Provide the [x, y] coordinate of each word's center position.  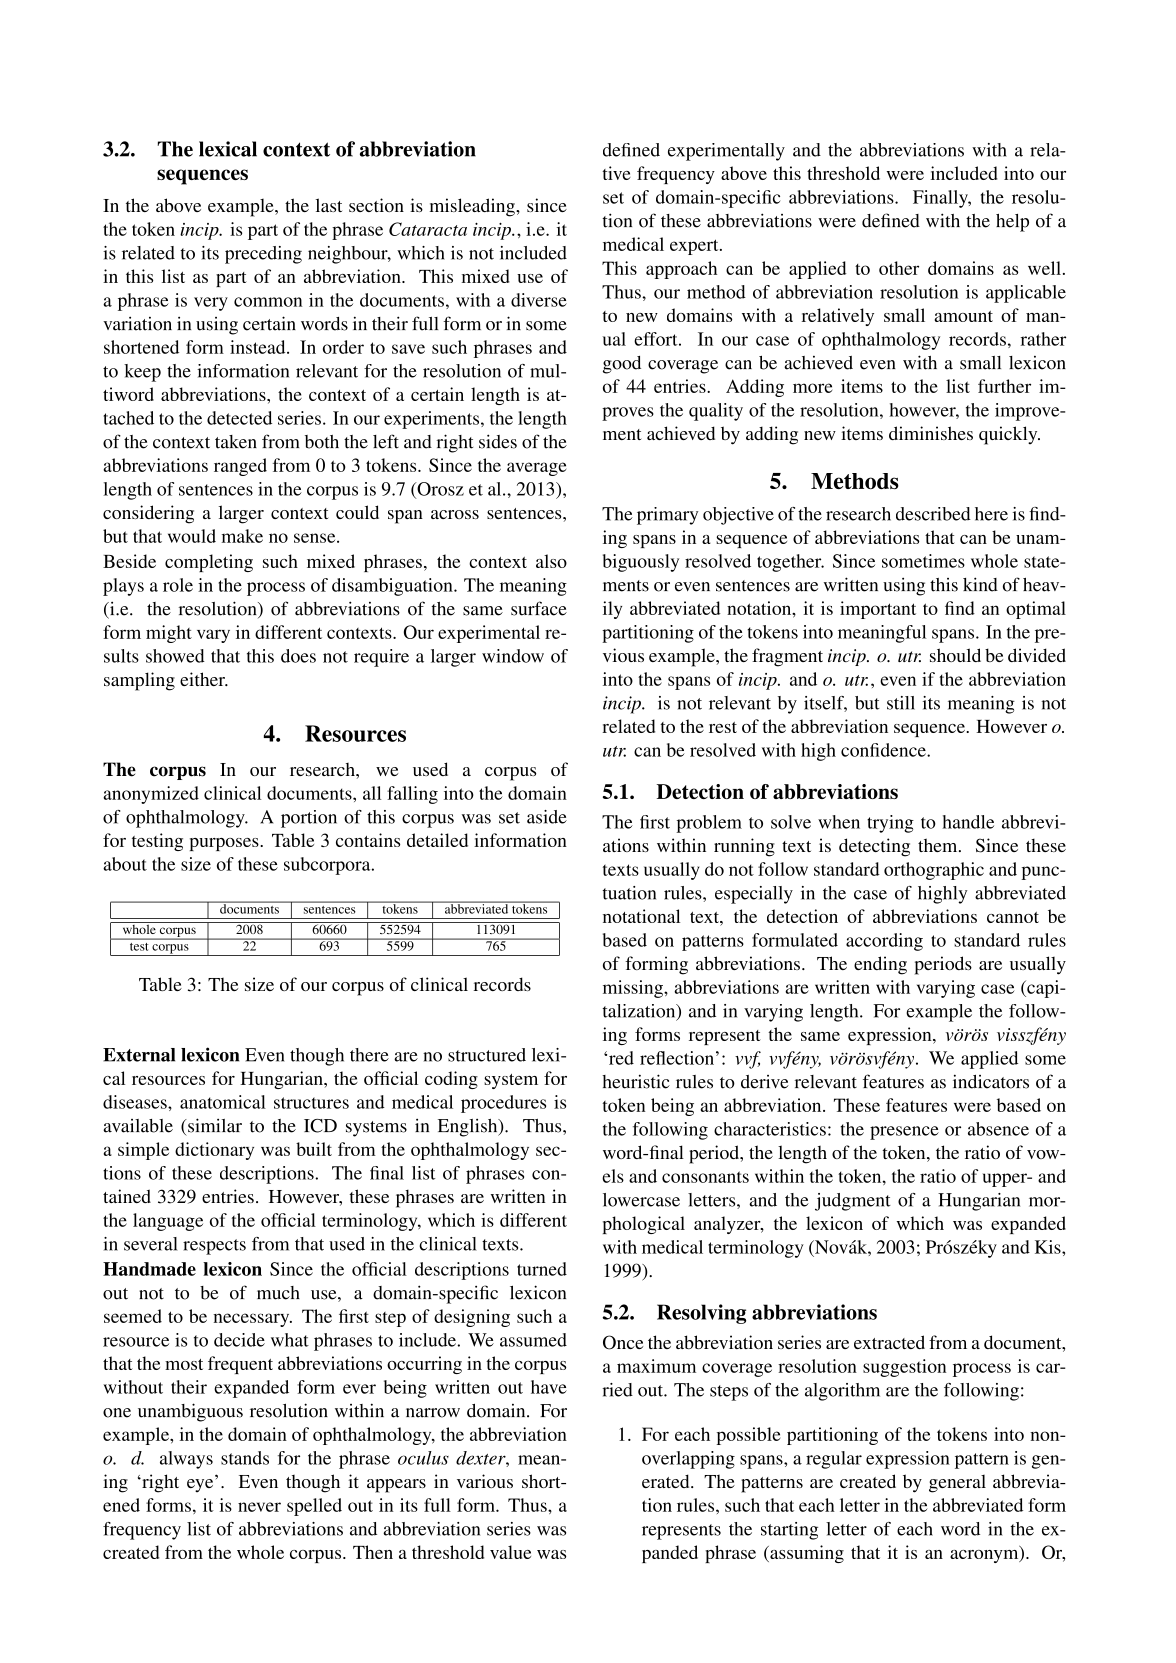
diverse [539, 300]
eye [201, 1484]
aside [547, 817]
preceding [263, 255]
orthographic [934, 871]
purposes [225, 844]
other [899, 268]
